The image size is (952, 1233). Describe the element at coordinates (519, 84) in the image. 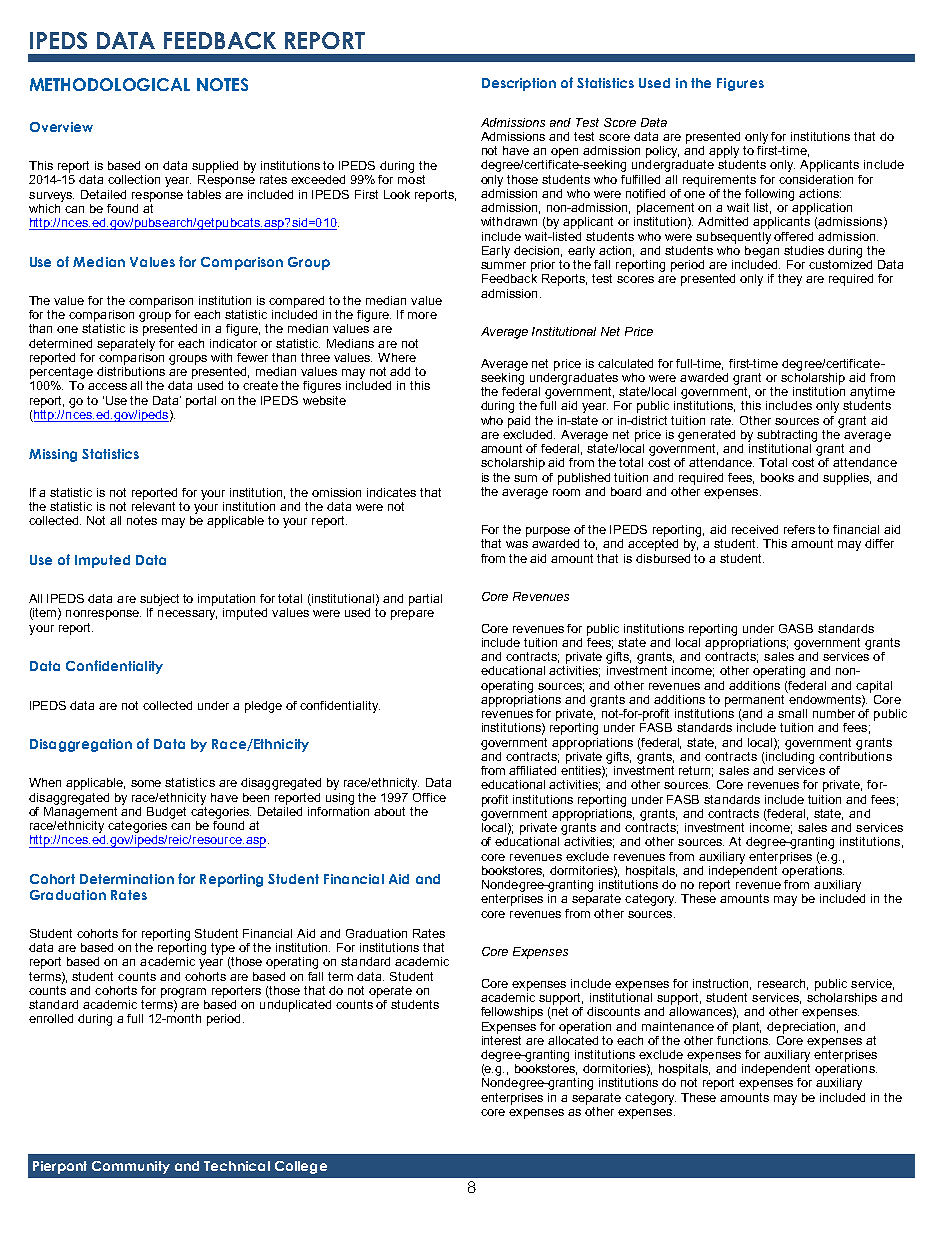

I see `Description` at that location.
